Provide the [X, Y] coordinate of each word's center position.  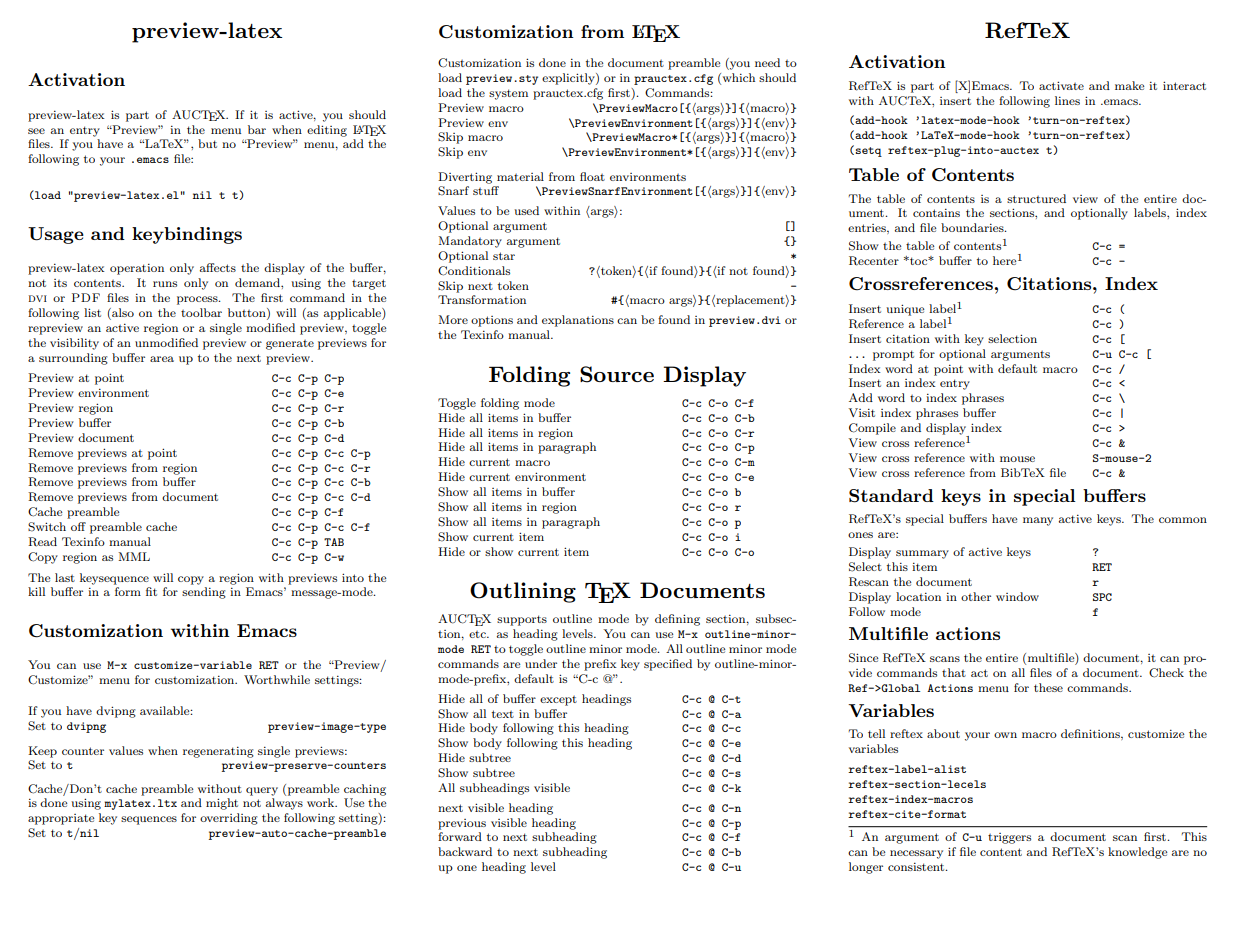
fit [151, 591]
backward [465, 851]
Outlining [523, 592]
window [1017, 596]
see [36, 131]
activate [1061, 85]
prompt [893, 355]
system [508, 94]
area [162, 359]
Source [617, 374]
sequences [149, 820]
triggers [1009, 838]
